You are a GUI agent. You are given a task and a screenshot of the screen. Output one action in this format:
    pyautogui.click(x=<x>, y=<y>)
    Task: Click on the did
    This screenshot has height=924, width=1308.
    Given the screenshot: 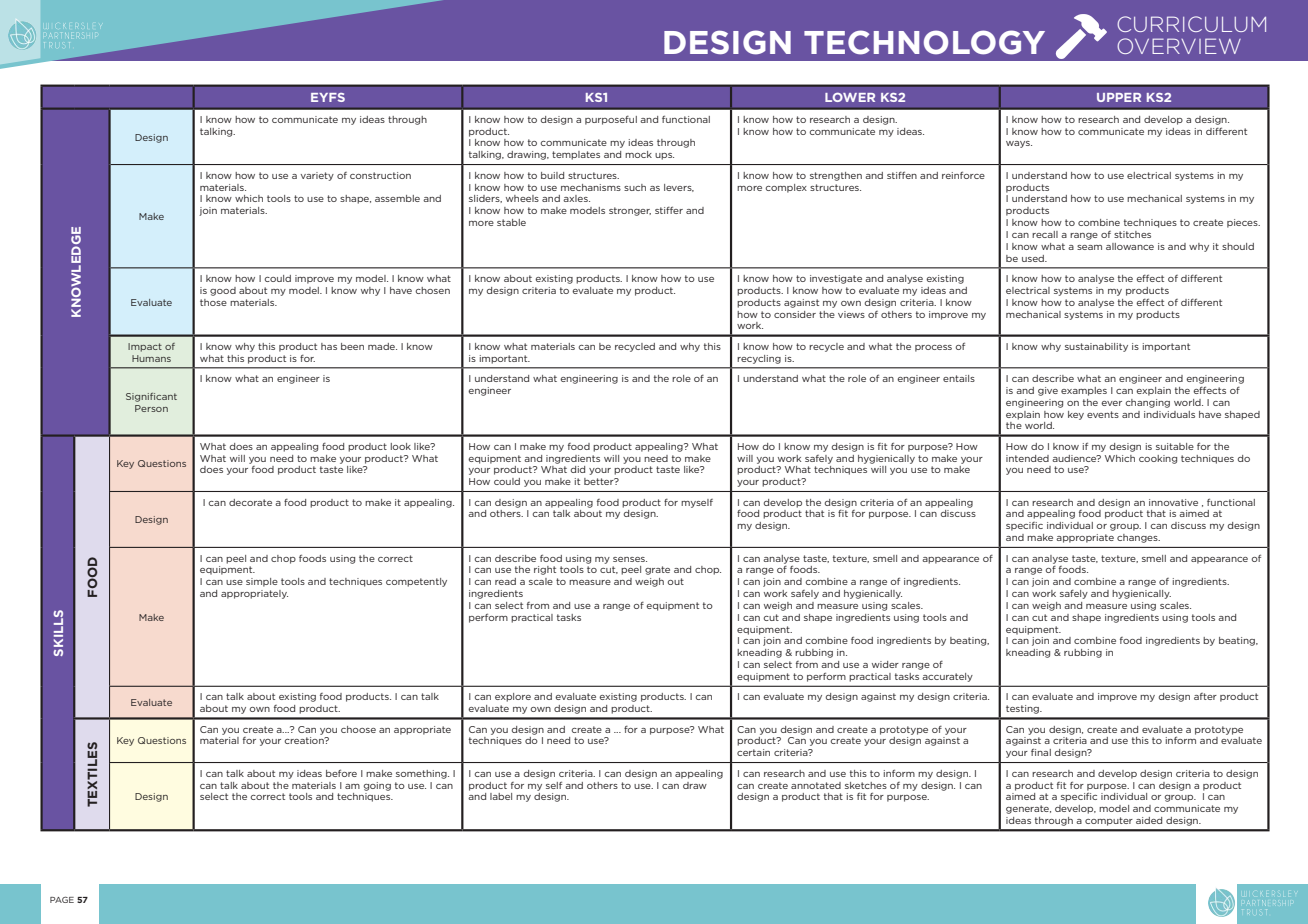 What is the action you would take?
    pyautogui.click(x=577, y=469)
